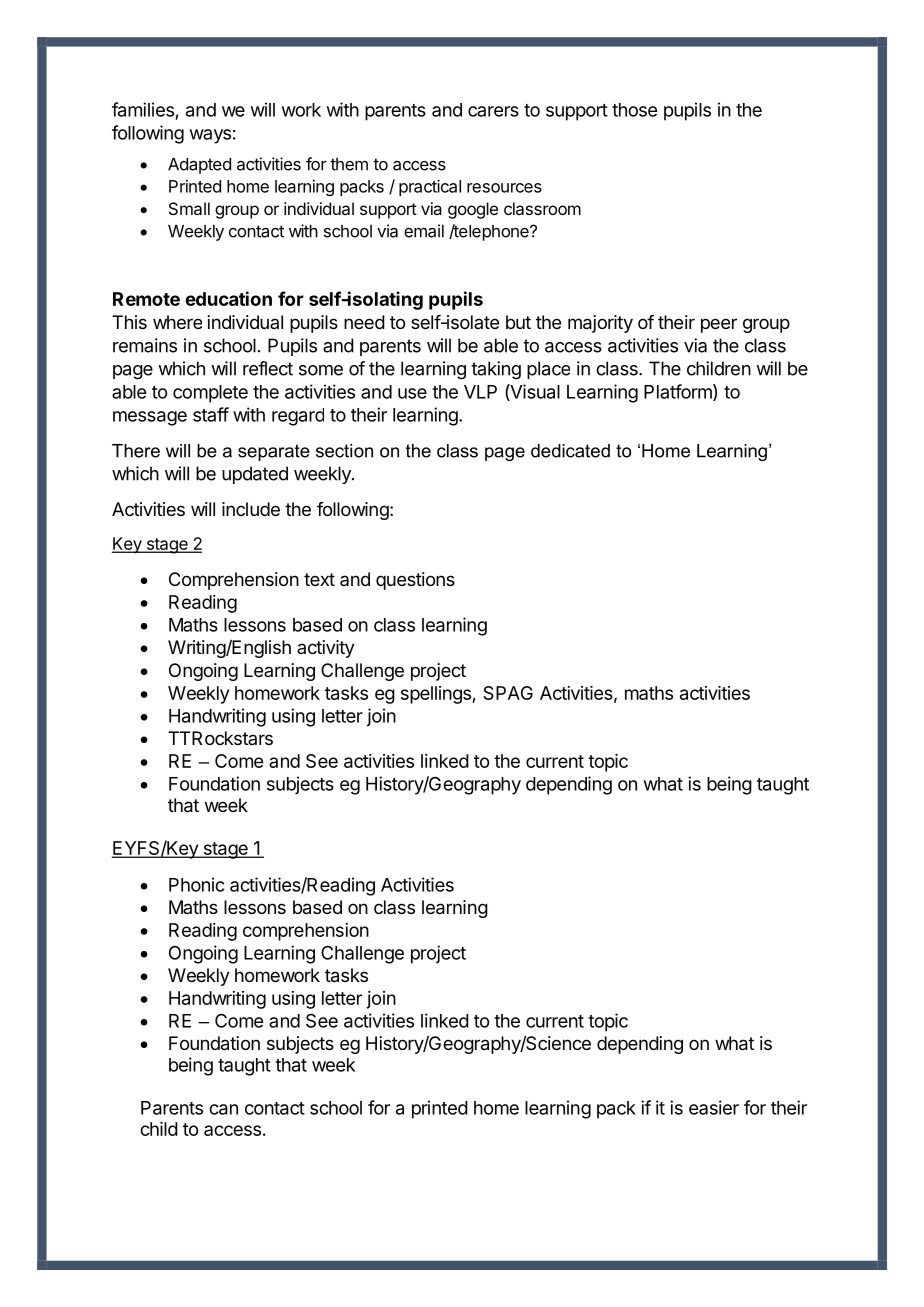 The height and width of the page is (1307, 924). Describe the element at coordinates (223, 1109) in the page. I see `can` at that location.
